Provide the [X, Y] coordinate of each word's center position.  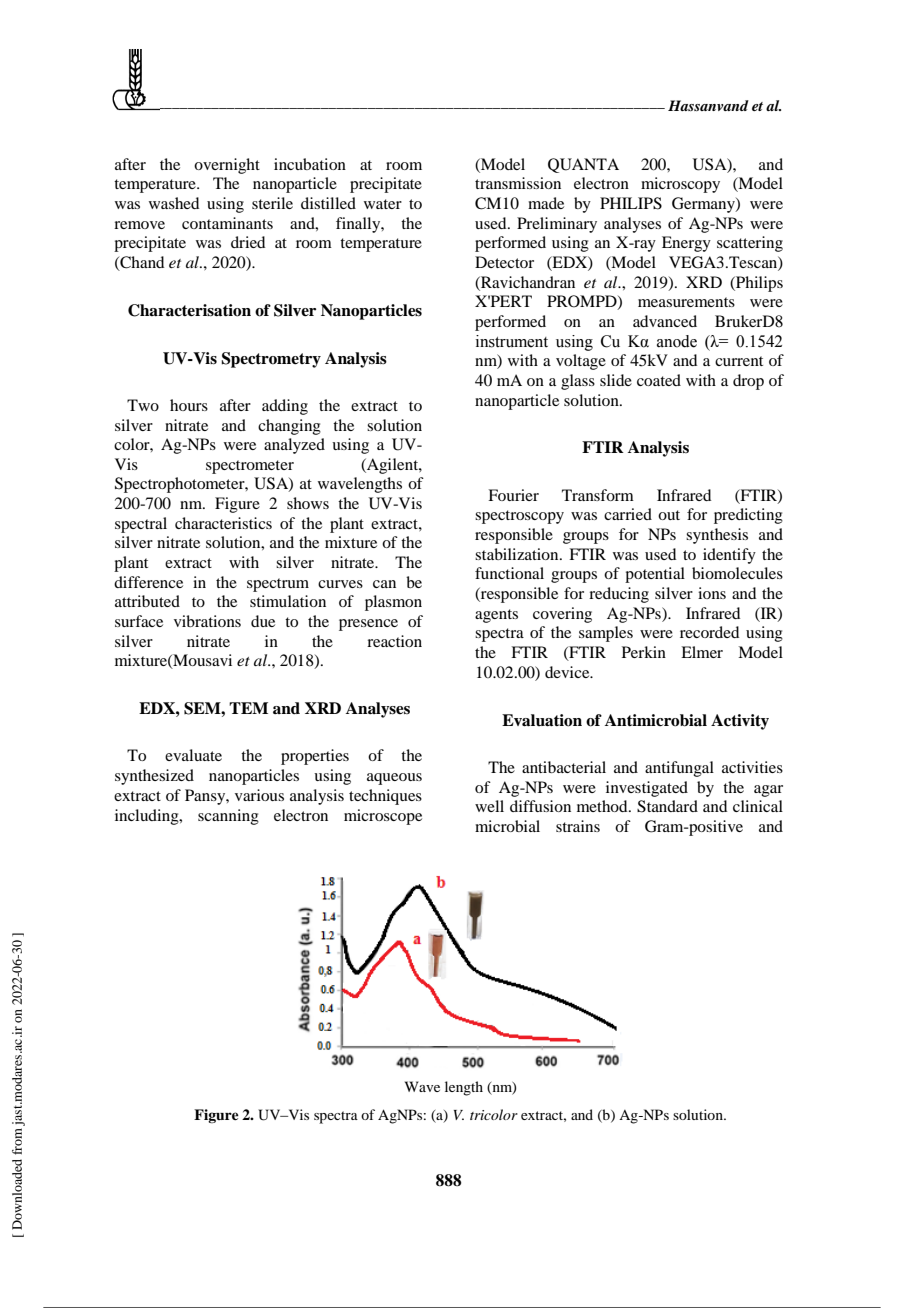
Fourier [513, 495]
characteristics [223, 523]
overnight [227, 166]
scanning [228, 817]
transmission [518, 183]
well [489, 806]
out [669, 515]
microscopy [680, 185]
